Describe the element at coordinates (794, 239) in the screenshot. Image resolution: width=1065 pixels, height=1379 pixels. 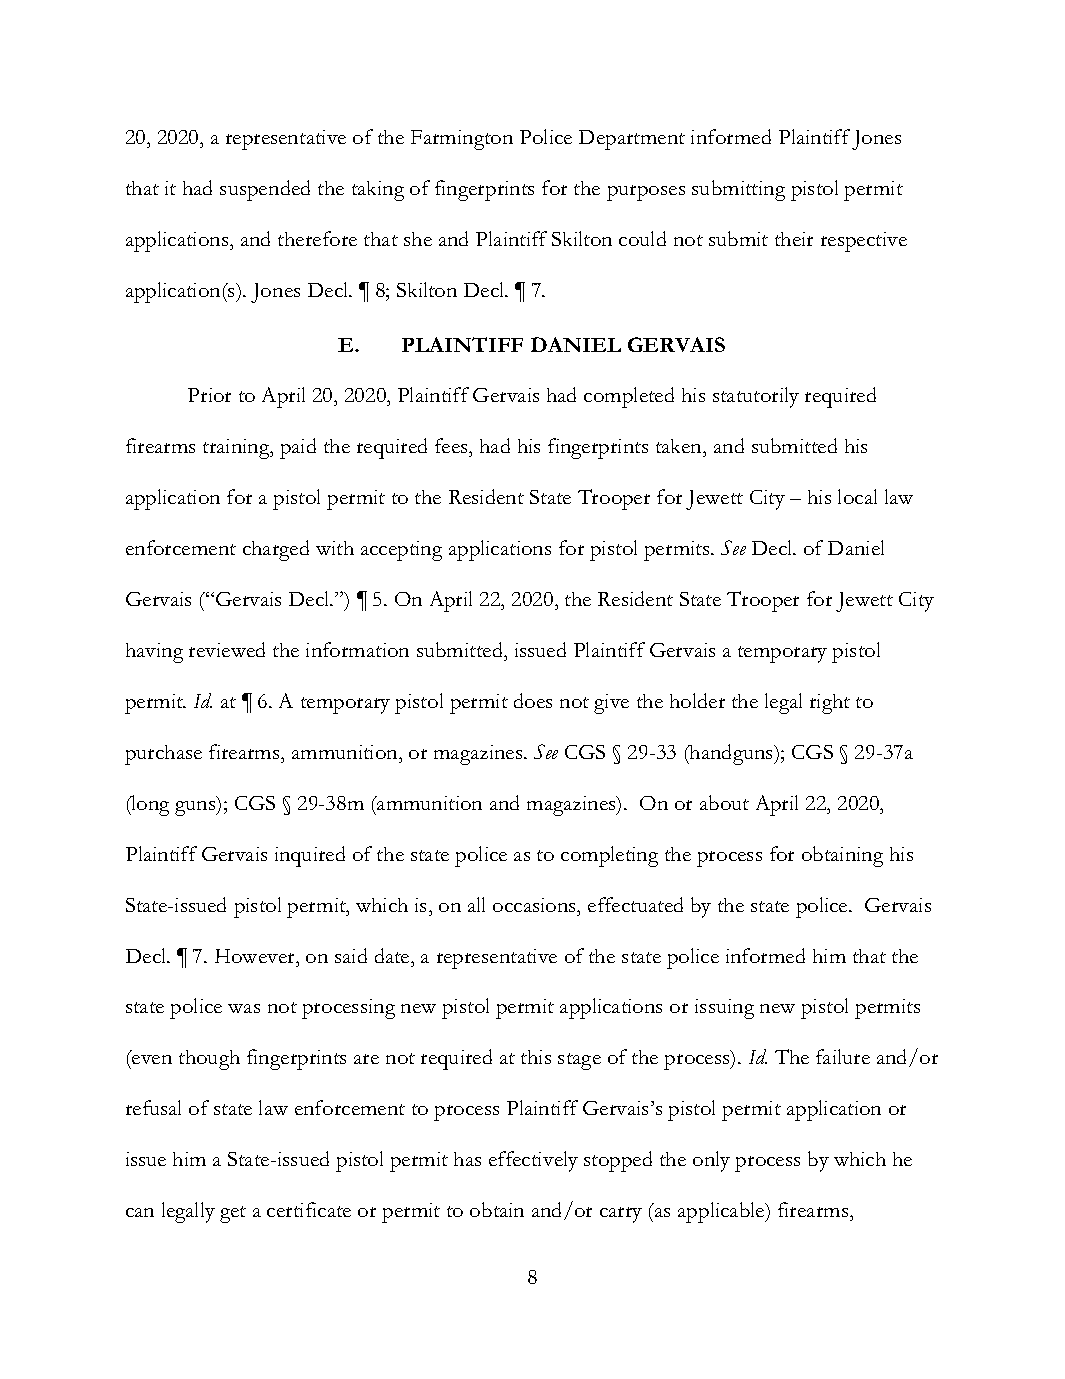
I see `their` at that location.
